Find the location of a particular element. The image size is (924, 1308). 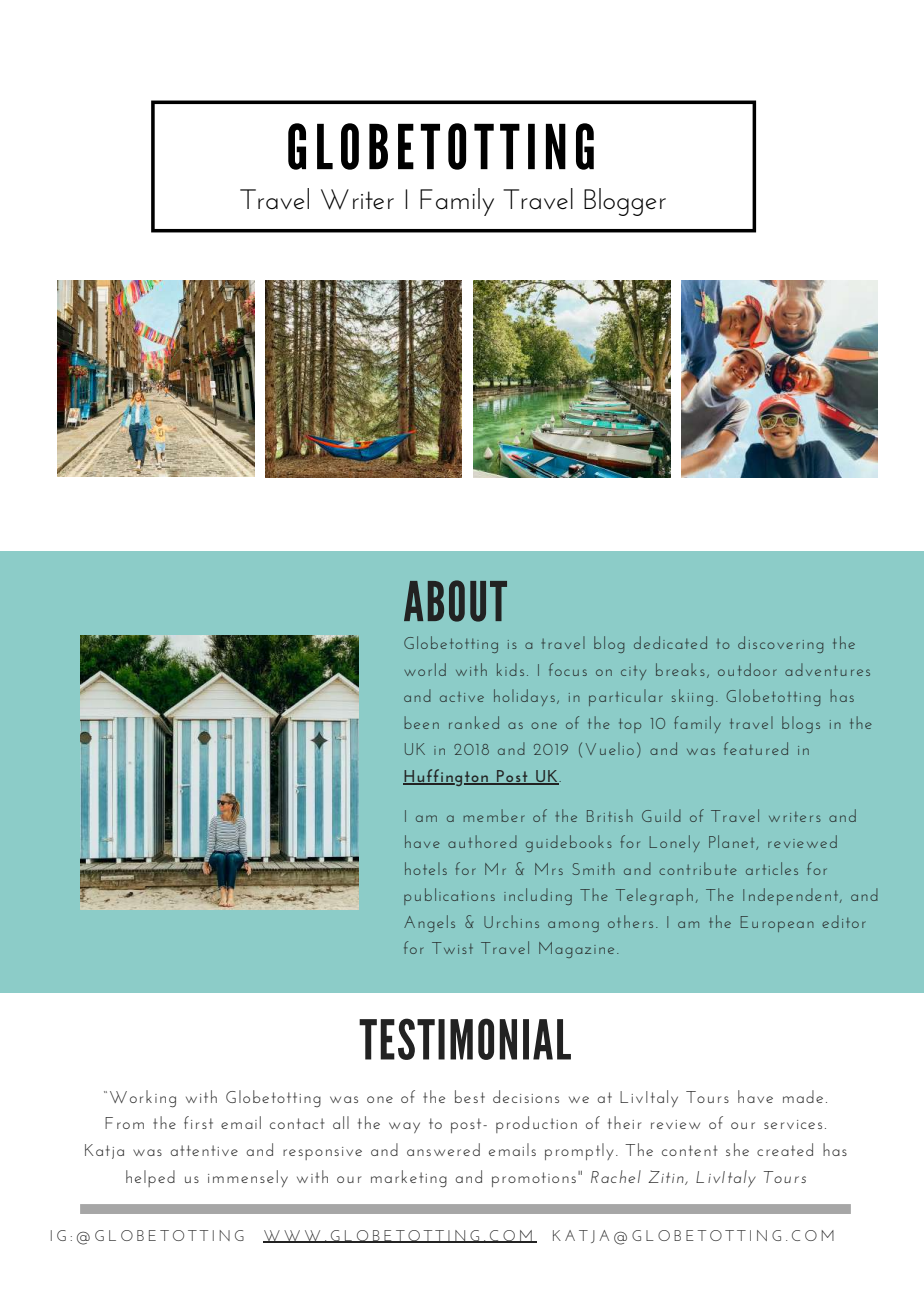

Huffington is located at coordinates (447, 777).
